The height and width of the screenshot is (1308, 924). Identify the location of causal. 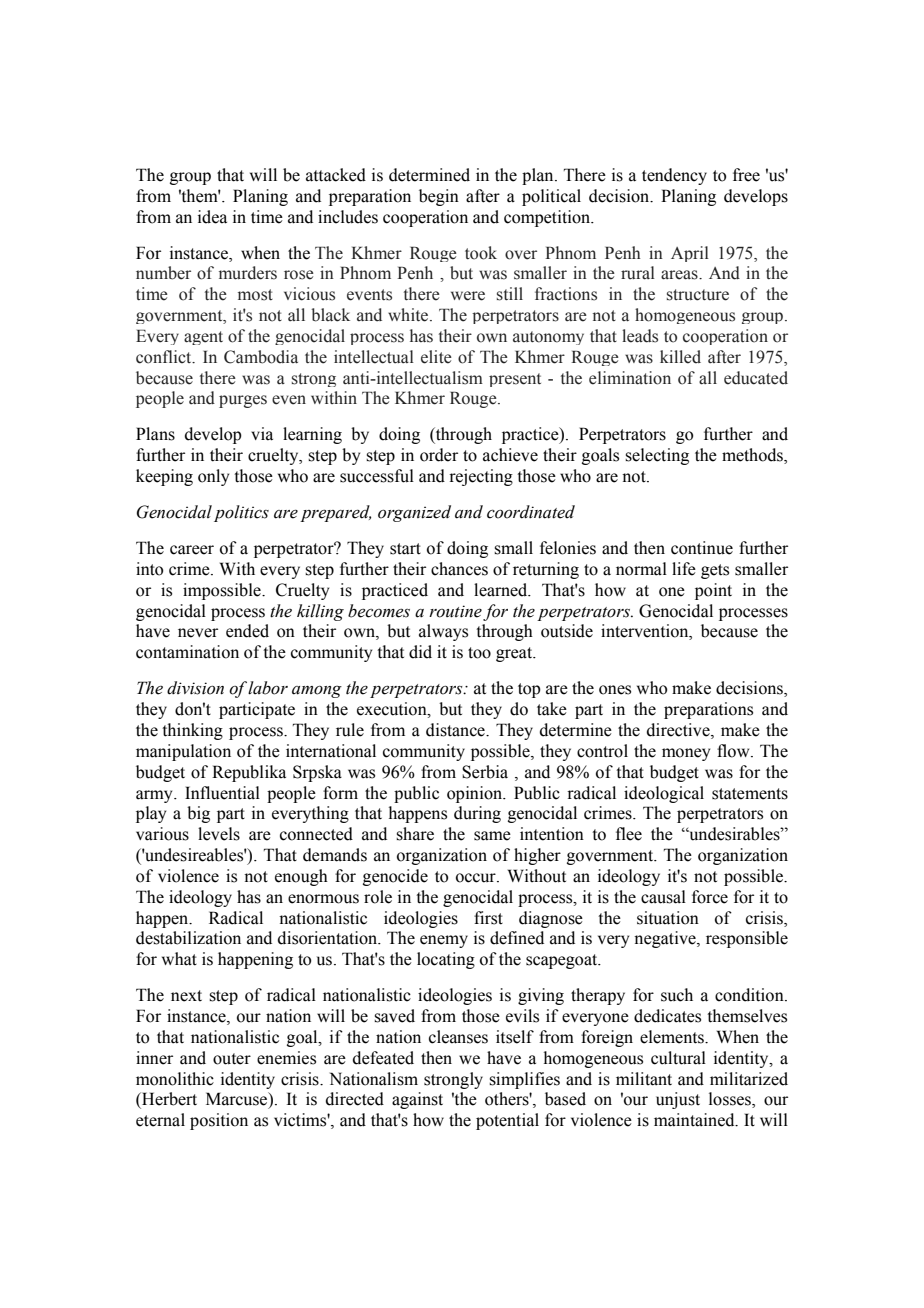
(663, 897).
